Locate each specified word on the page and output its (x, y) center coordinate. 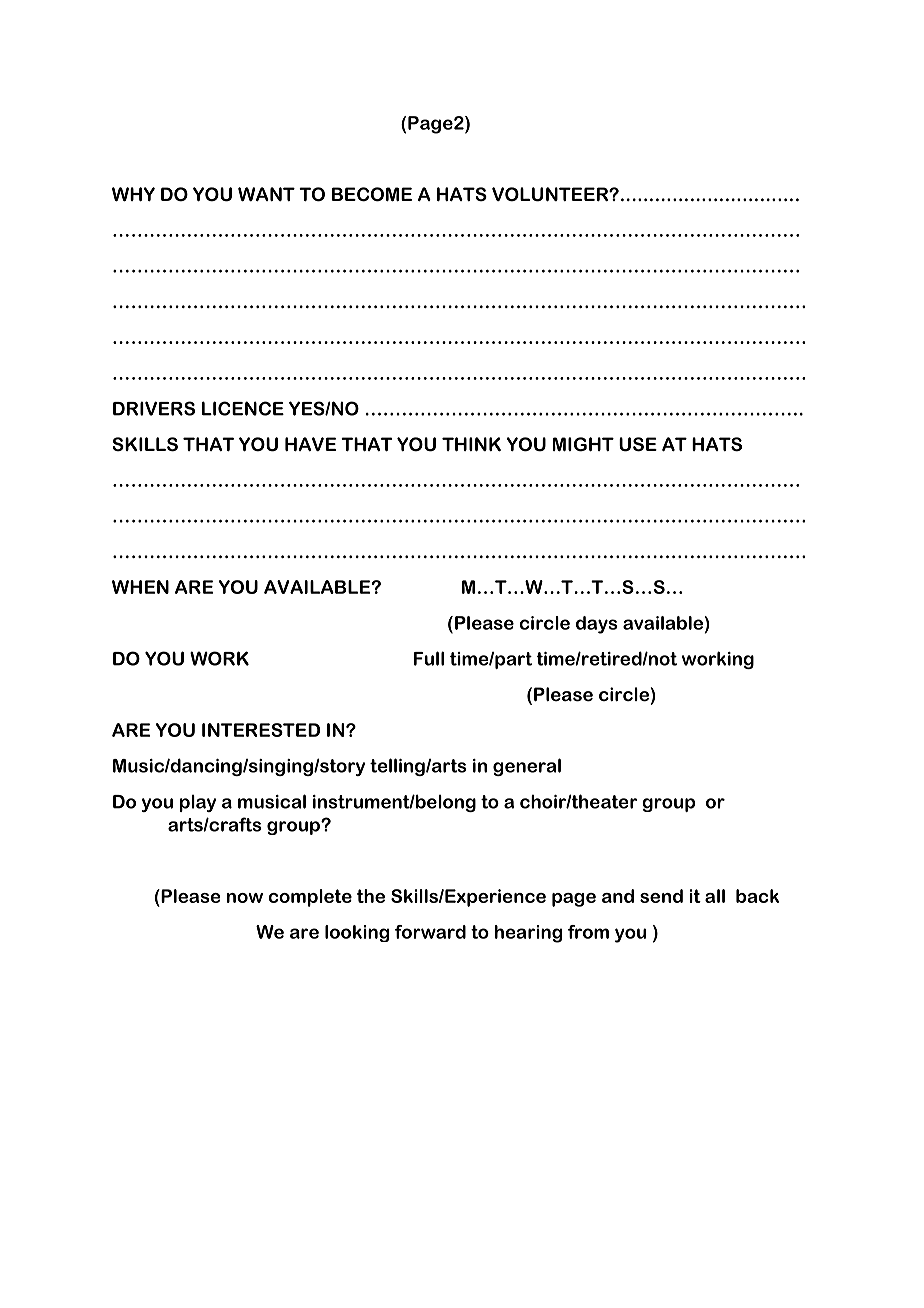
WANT (266, 194)
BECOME (372, 194)
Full (429, 658)
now (245, 898)
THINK (471, 444)
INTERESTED (261, 730)
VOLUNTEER (551, 194)
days (597, 625)
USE (638, 444)
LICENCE (243, 408)
